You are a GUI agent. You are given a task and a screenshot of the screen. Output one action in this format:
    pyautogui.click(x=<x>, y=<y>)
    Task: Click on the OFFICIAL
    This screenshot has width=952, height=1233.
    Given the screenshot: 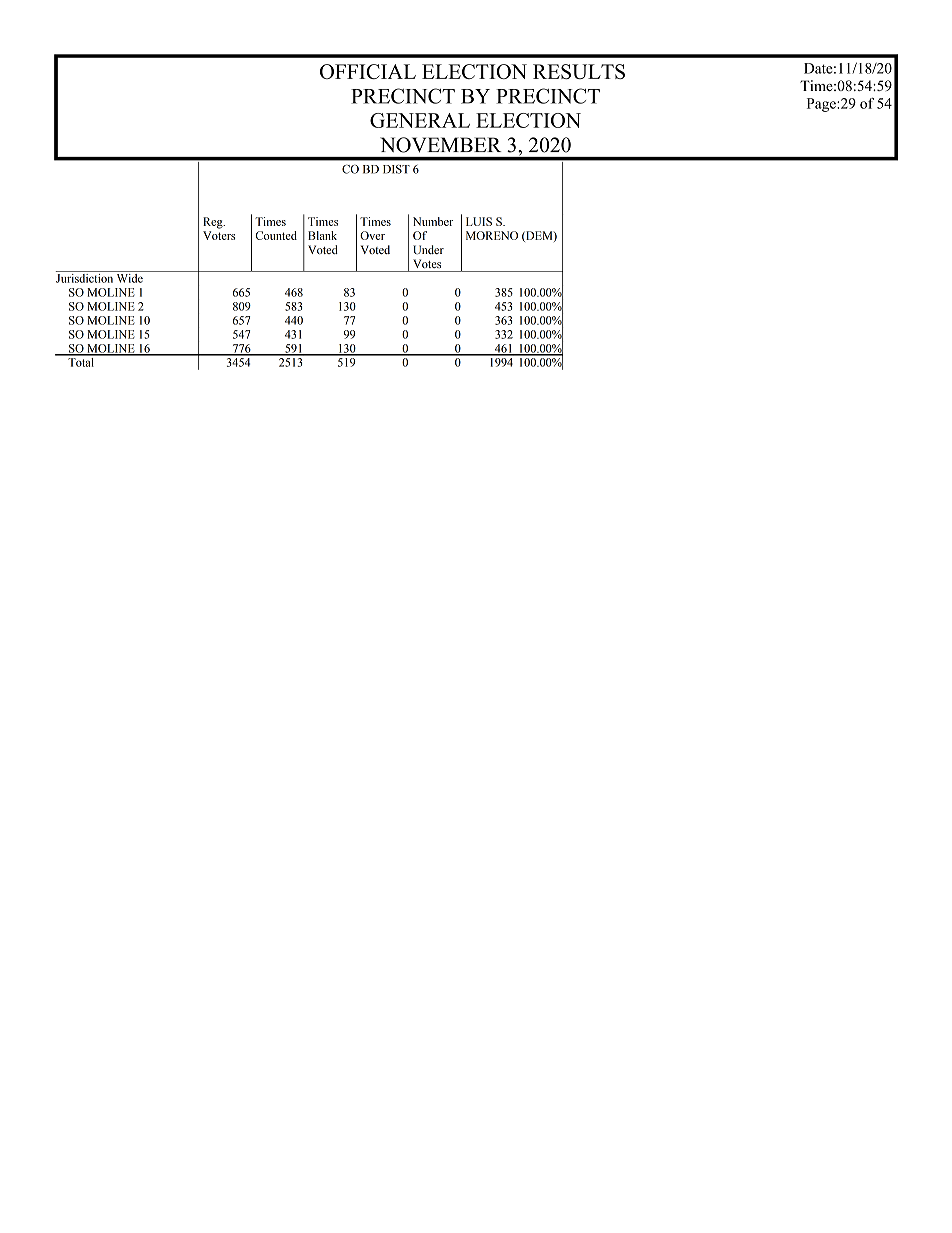 What is the action you would take?
    pyautogui.click(x=368, y=71)
